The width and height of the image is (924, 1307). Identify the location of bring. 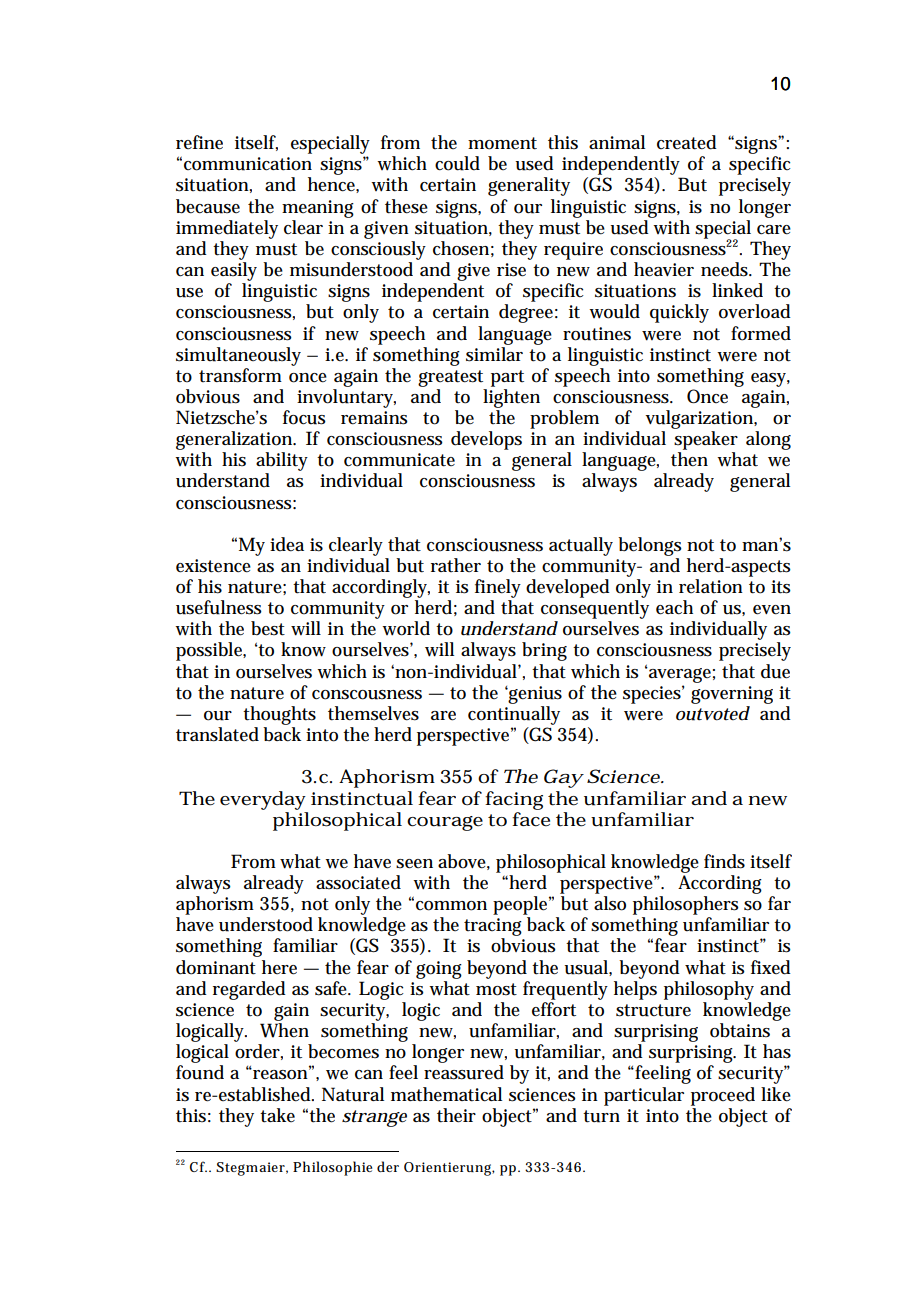
(544, 651).
